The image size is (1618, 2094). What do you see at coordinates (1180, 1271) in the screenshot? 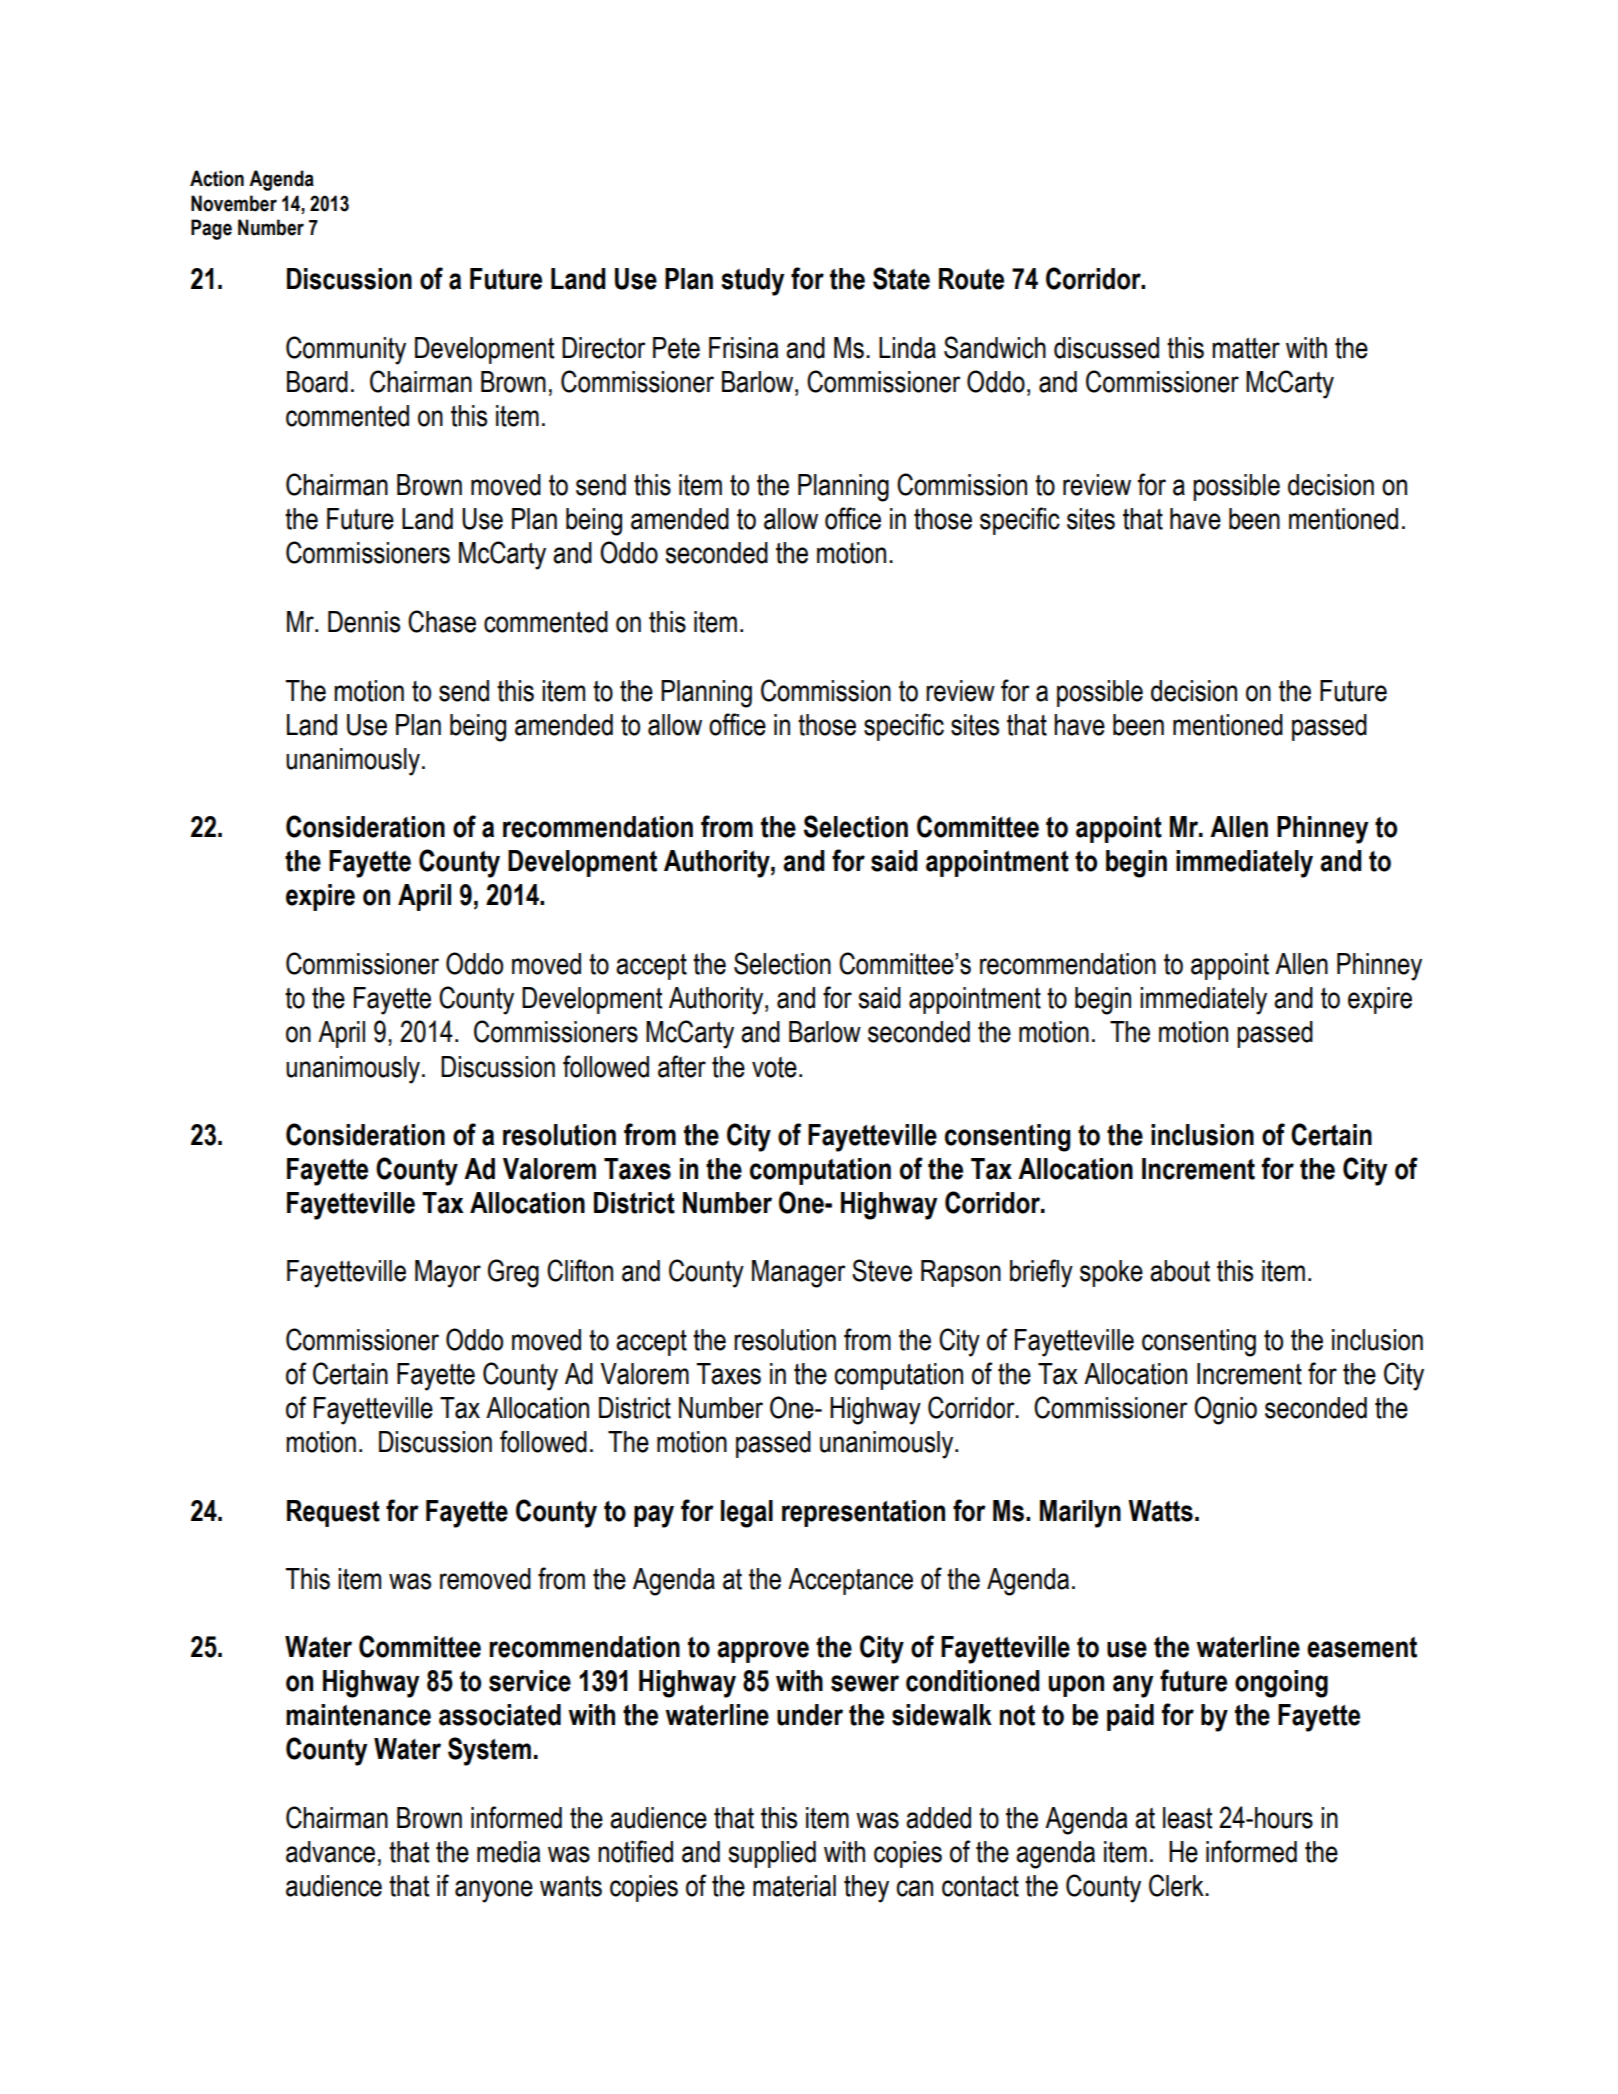
I see `about` at bounding box center [1180, 1271].
